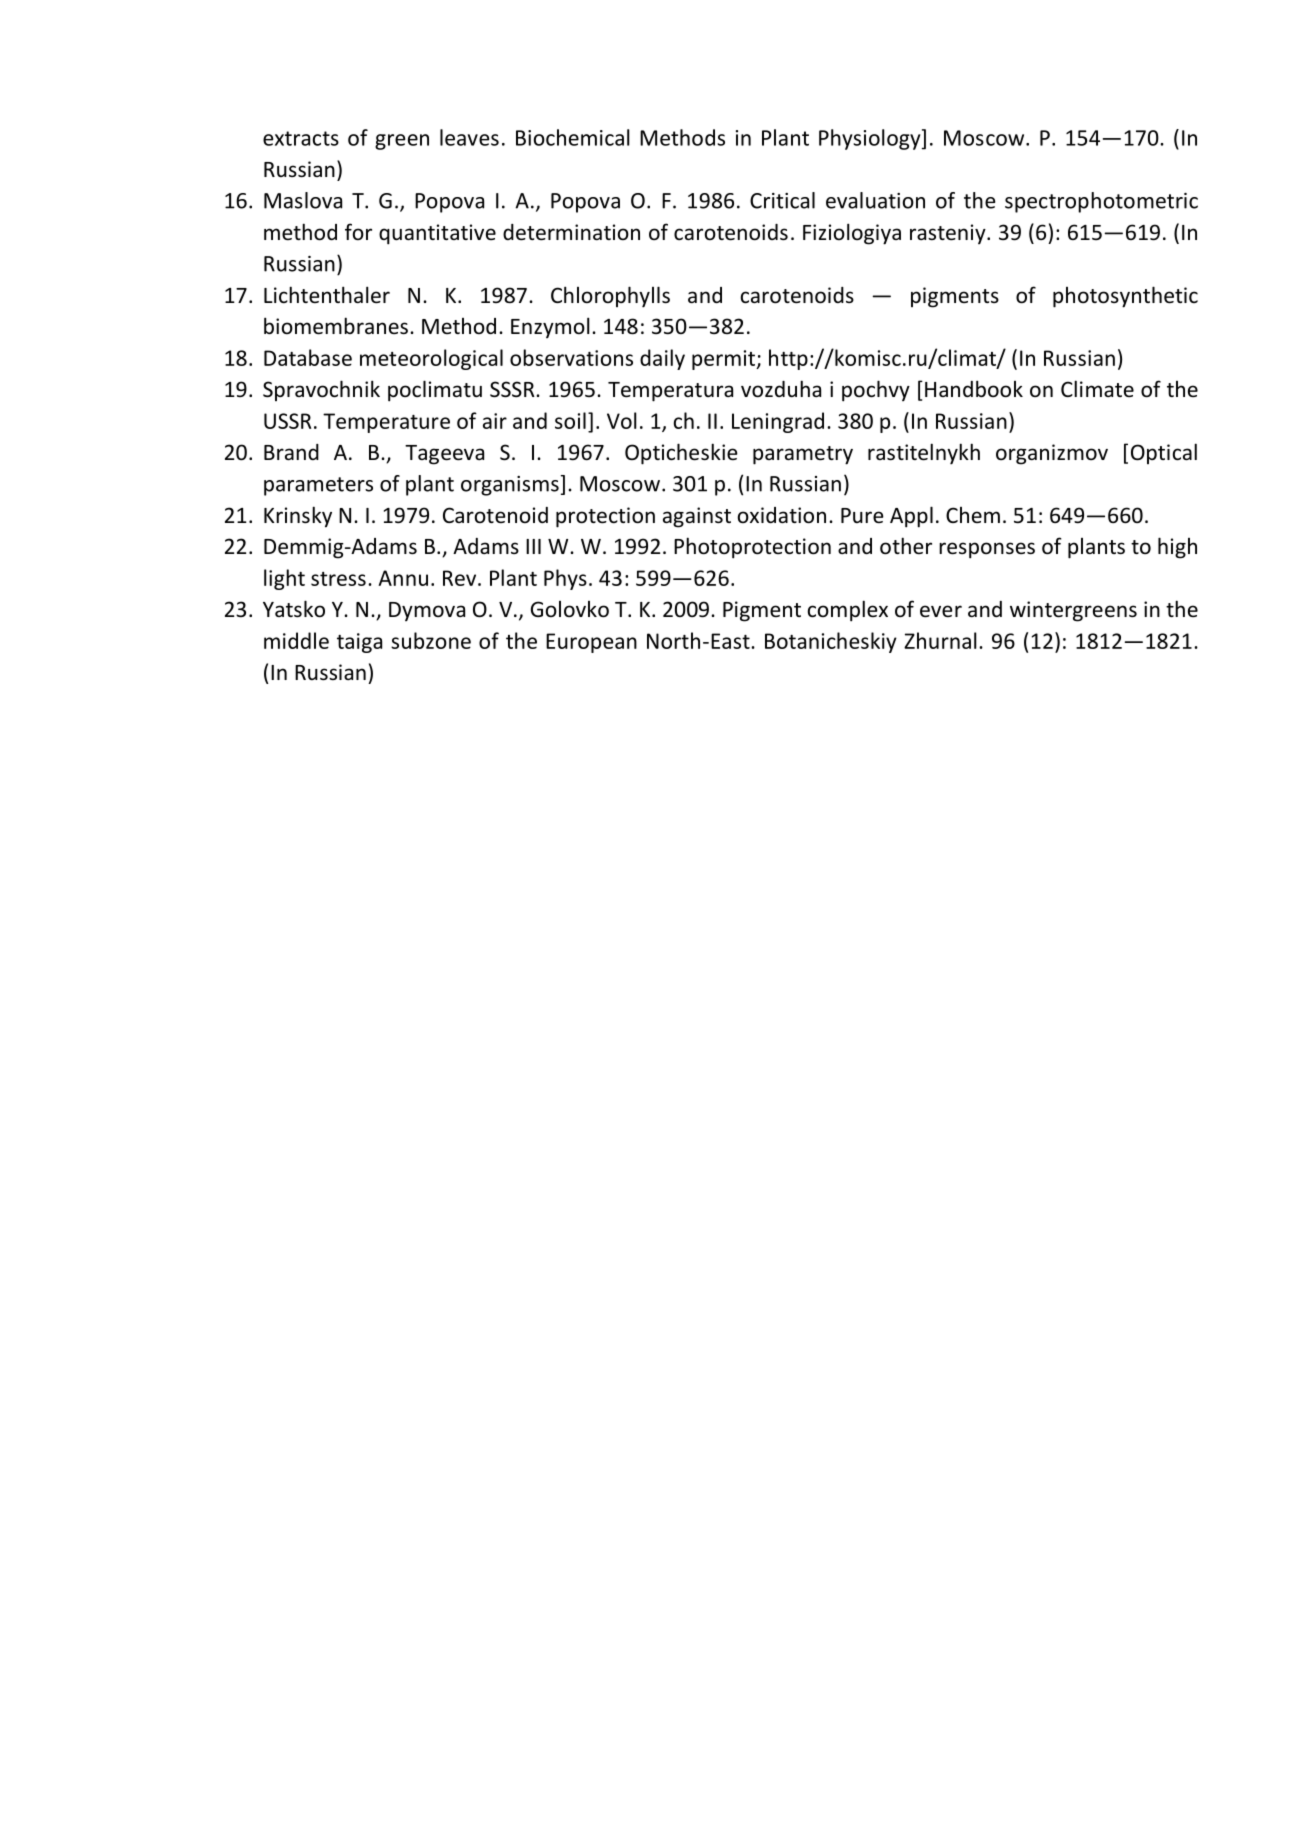  I want to click on complex, so click(848, 611).
